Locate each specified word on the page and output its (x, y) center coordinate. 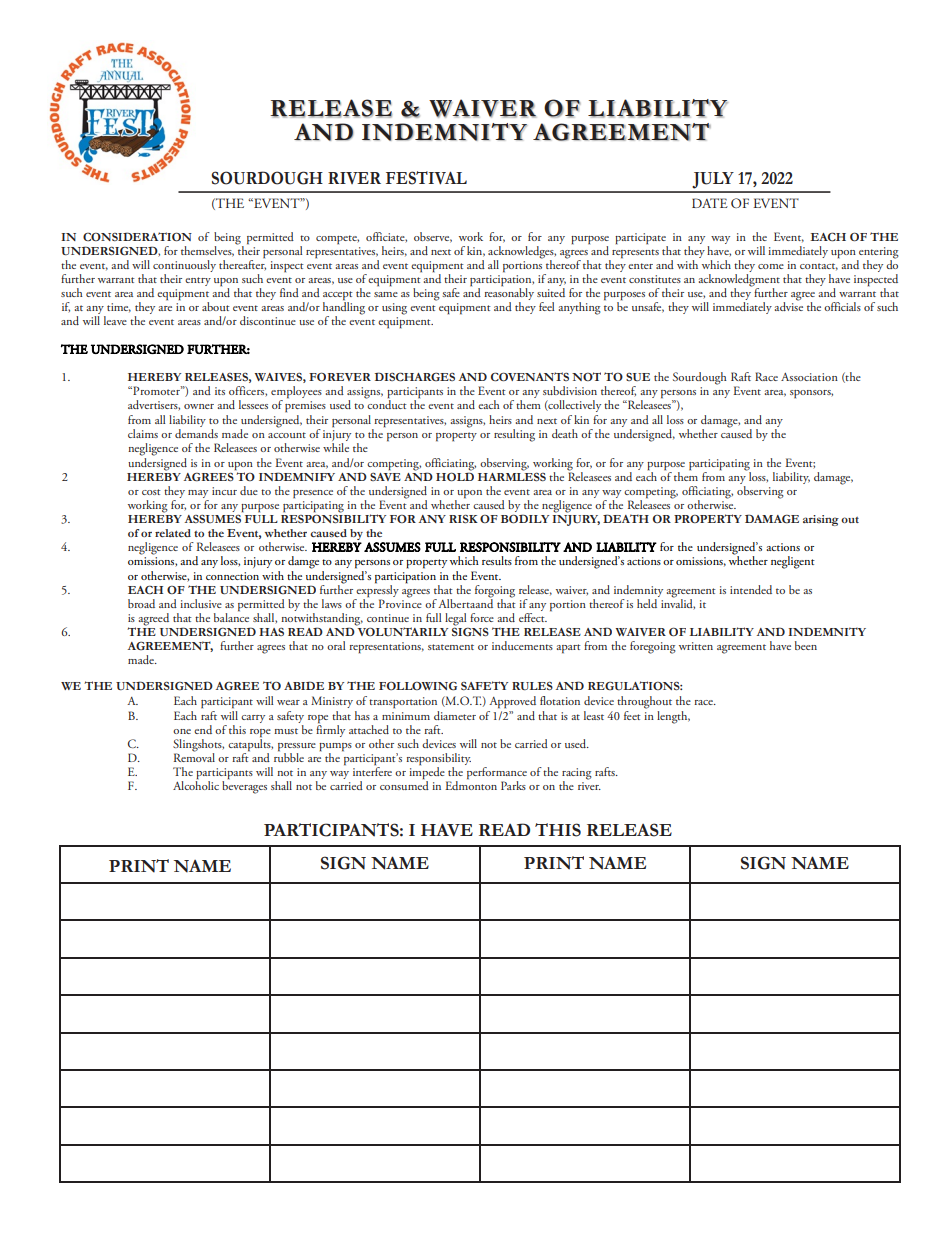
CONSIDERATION (137, 236)
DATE (710, 203)
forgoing (495, 591)
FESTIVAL (426, 178)
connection (232, 576)
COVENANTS (530, 376)
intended (751, 589)
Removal (194, 756)
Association (809, 377)
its (220, 391)
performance (496, 772)
